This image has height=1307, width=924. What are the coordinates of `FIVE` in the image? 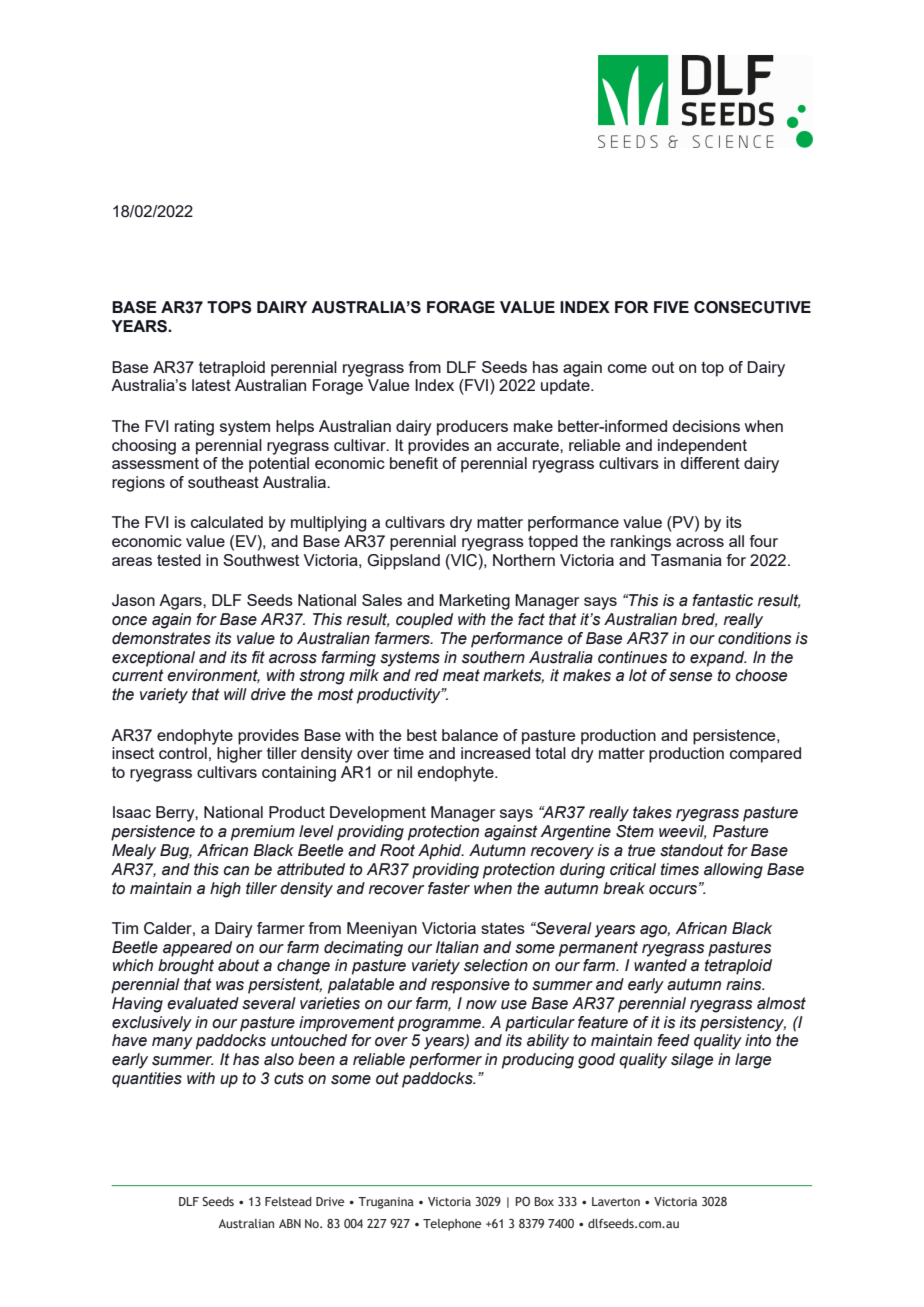 It's located at (671, 307).
